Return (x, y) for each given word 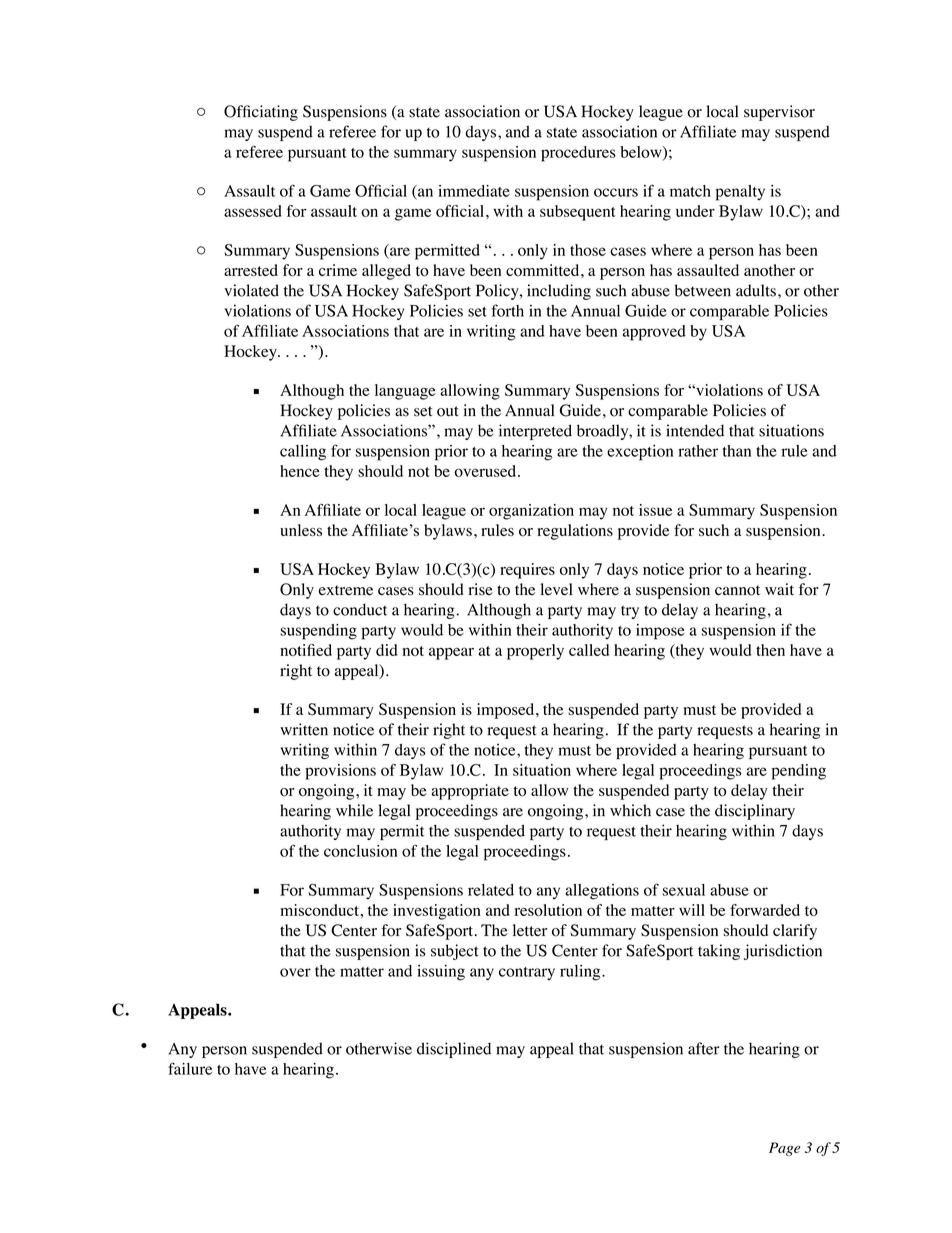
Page (784, 1149)
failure (190, 1068)
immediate (474, 191)
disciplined (454, 1050)
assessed (253, 211)
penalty (740, 193)
